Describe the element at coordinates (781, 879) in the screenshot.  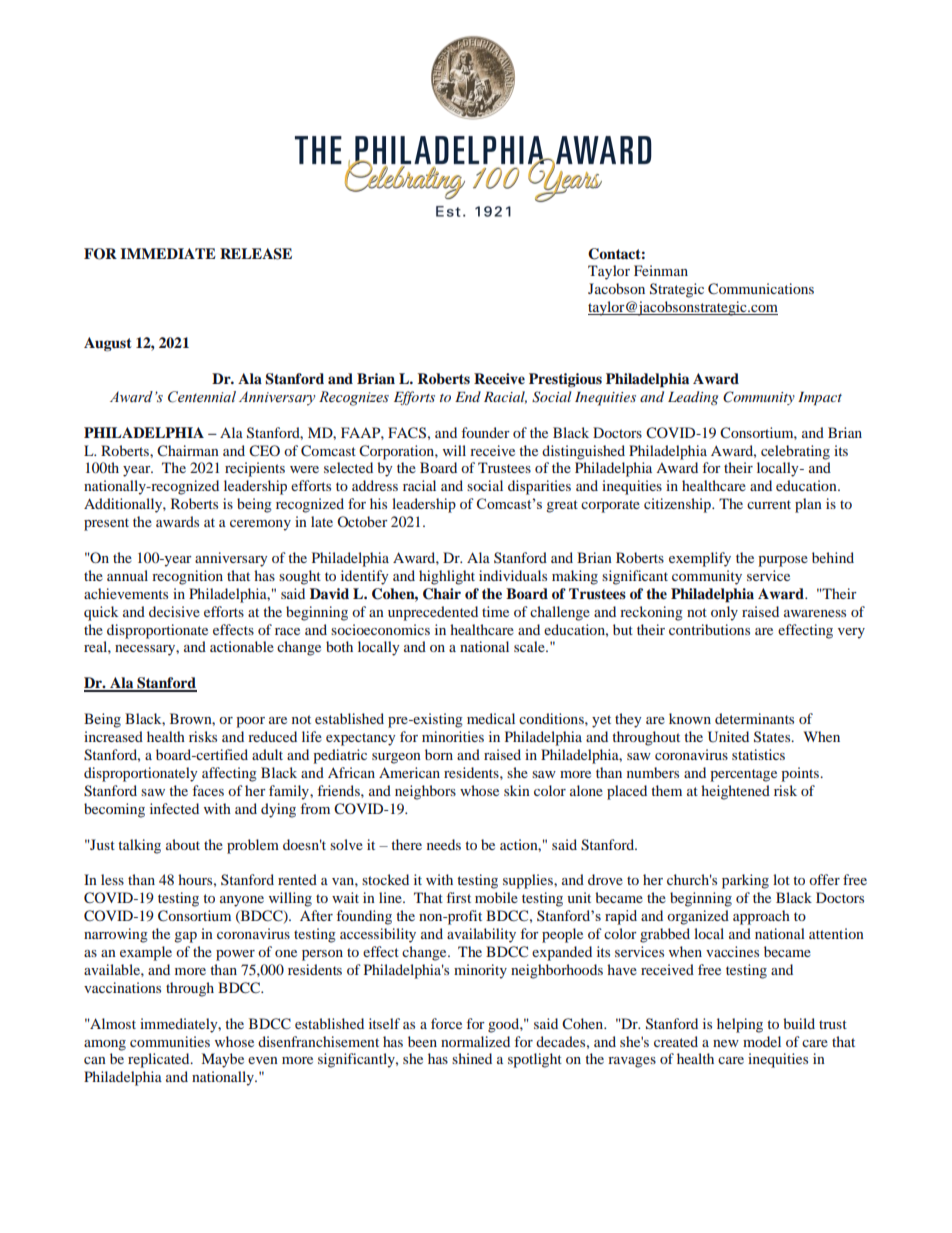
I see `lot` at that location.
